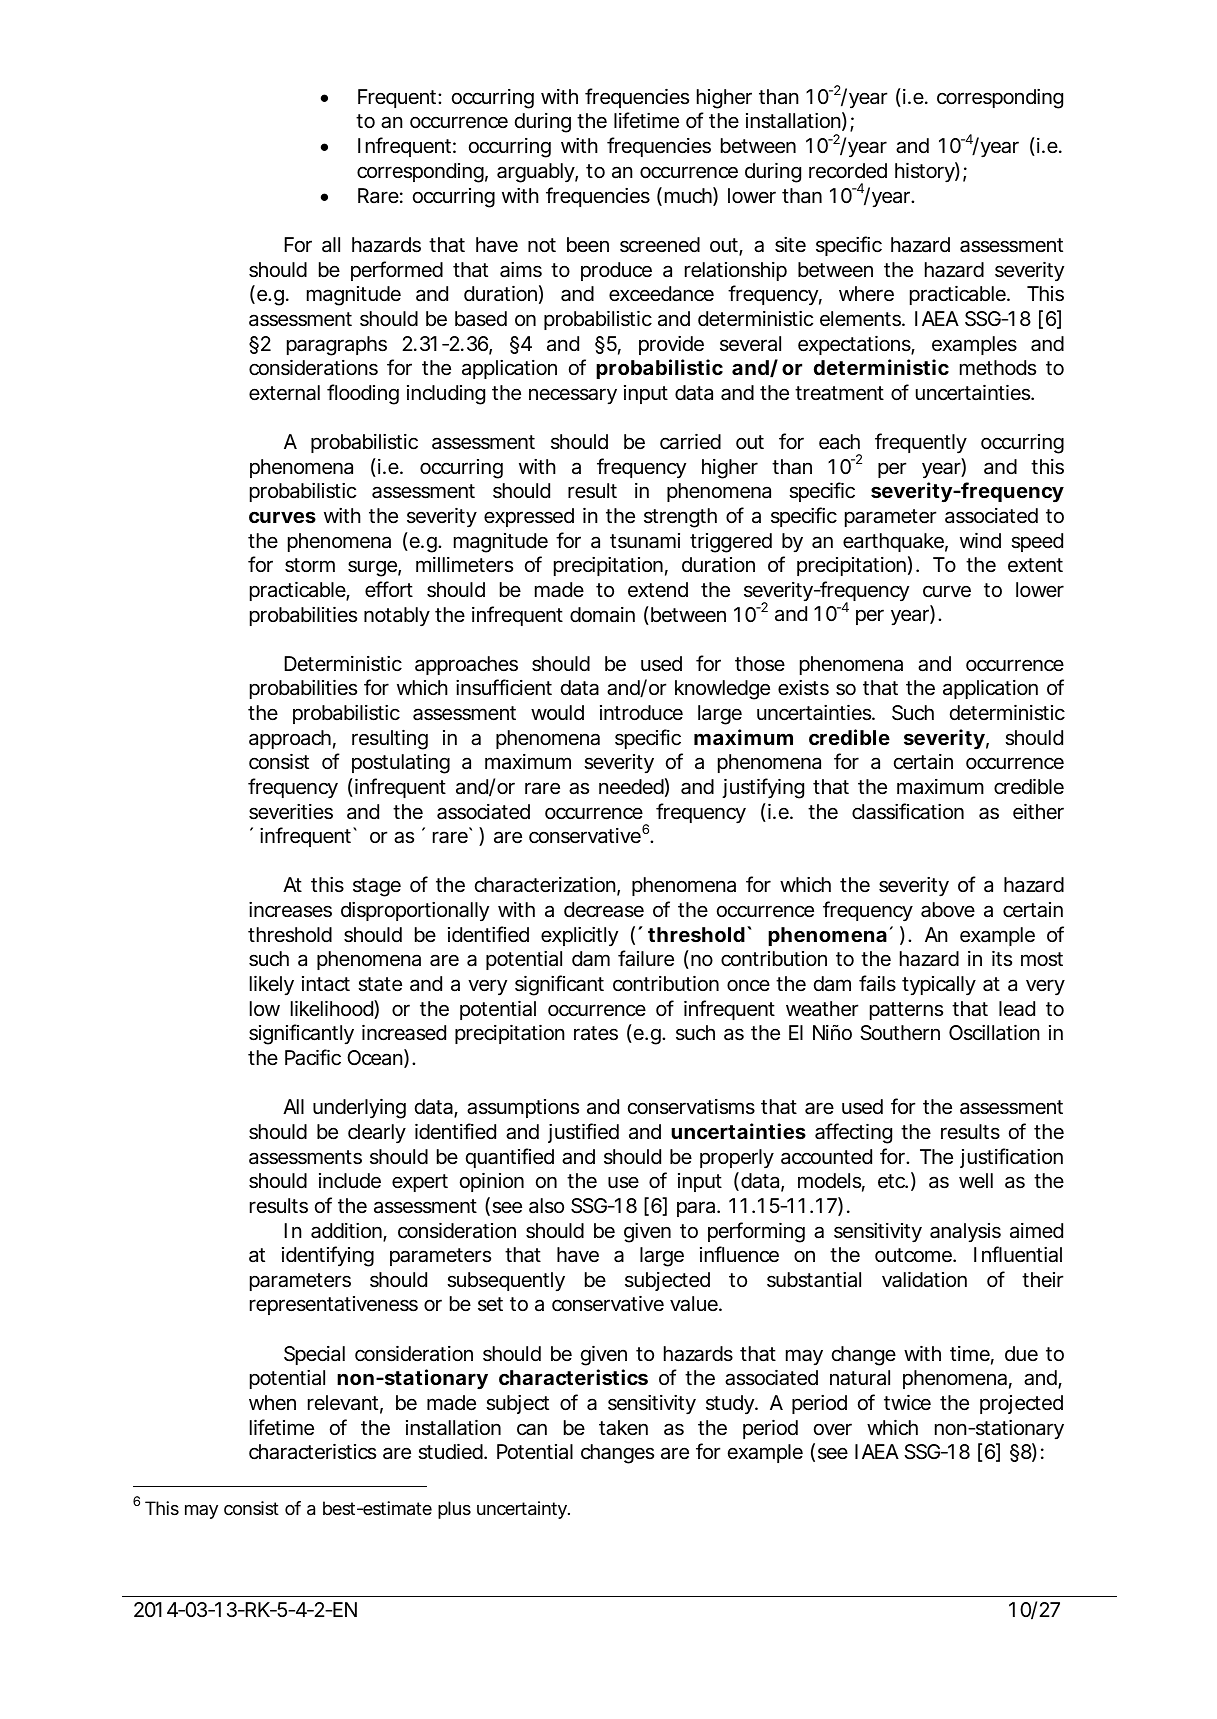  Describe the element at coordinates (377, 887) in the screenshot. I see `stage` at that location.
